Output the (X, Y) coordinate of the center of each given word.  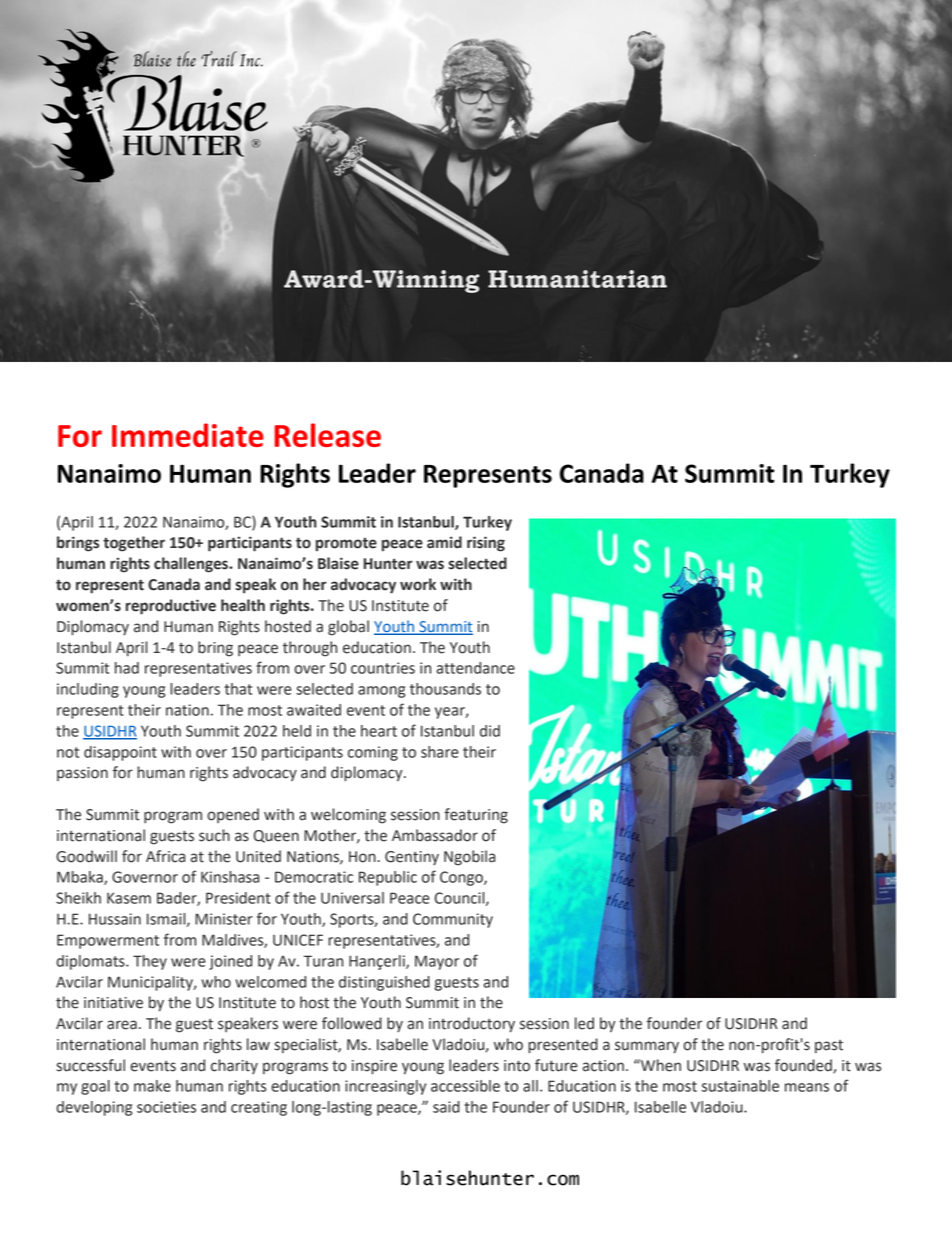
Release (327, 435)
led (584, 1023)
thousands (445, 689)
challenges (192, 565)
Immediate (188, 435)
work (418, 584)
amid (444, 542)
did (490, 731)
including (88, 690)
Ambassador (435, 835)
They (150, 962)
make (152, 1086)
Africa (165, 856)
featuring (476, 816)
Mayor (437, 962)
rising (486, 544)
